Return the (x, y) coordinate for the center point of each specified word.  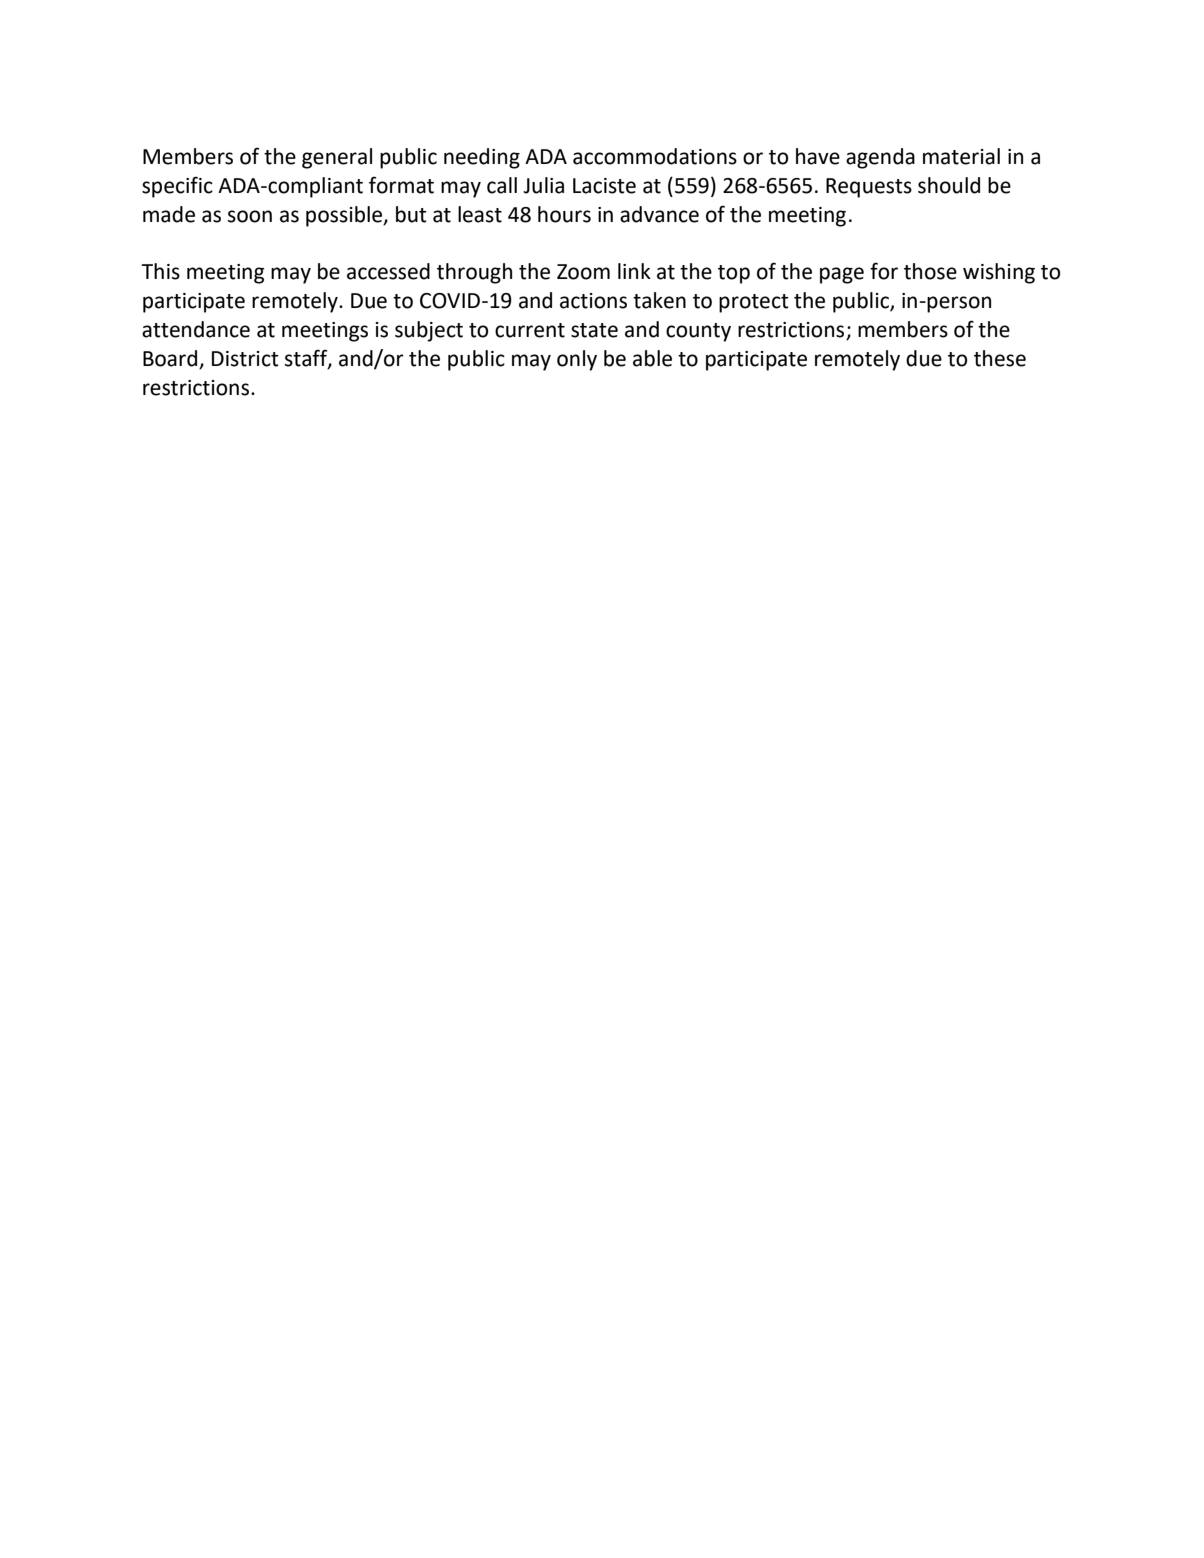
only (577, 360)
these (1000, 358)
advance (659, 214)
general (337, 158)
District (245, 359)
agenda (880, 158)
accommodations (655, 156)
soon (250, 216)
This (160, 271)
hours (564, 214)
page (842, 275)
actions (593, 301)
